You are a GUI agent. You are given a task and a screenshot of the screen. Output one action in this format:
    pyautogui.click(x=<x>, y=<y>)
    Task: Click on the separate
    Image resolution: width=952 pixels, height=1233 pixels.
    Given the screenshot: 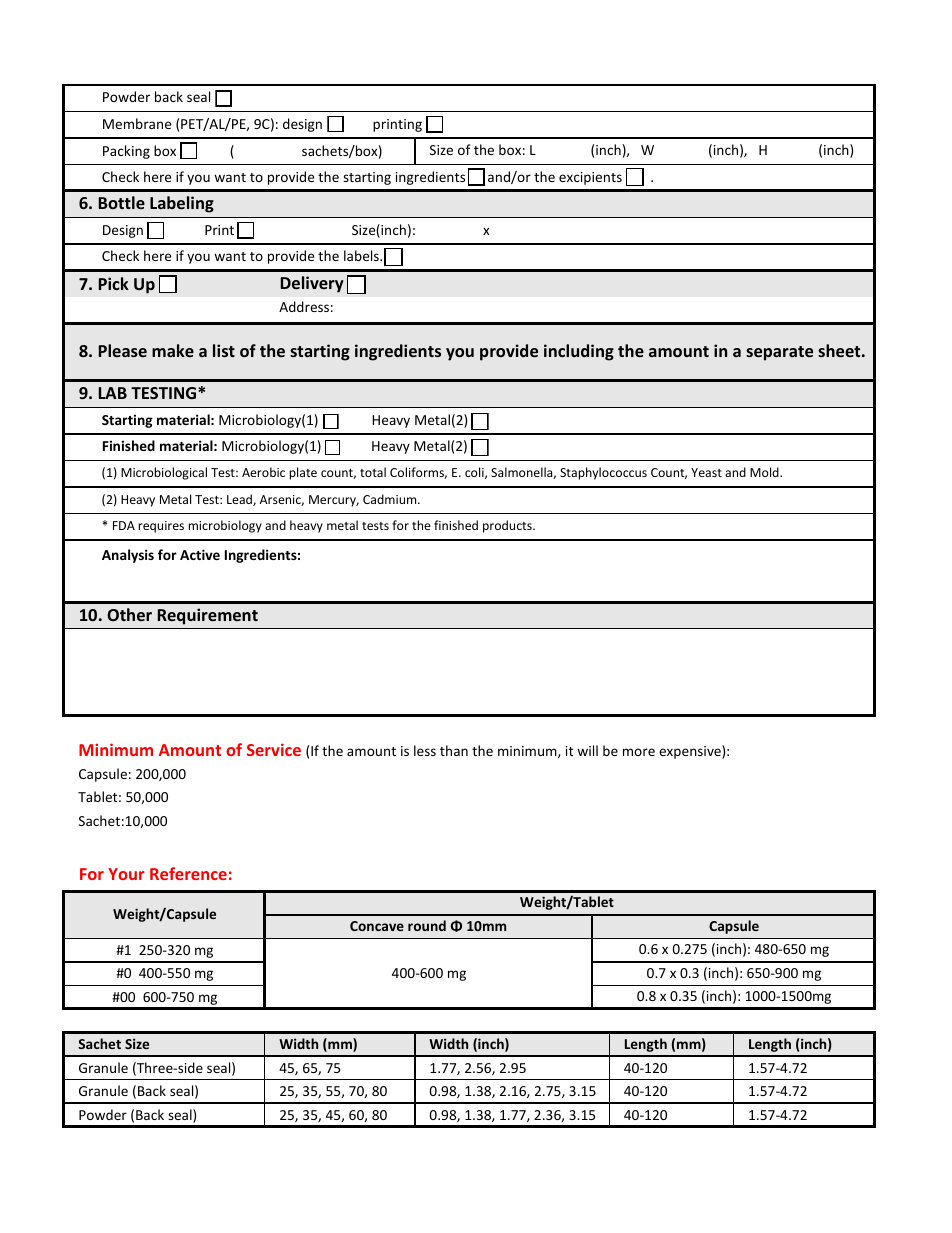 What is the action you would take?
    pyautogui.click(x=779, y=353)
